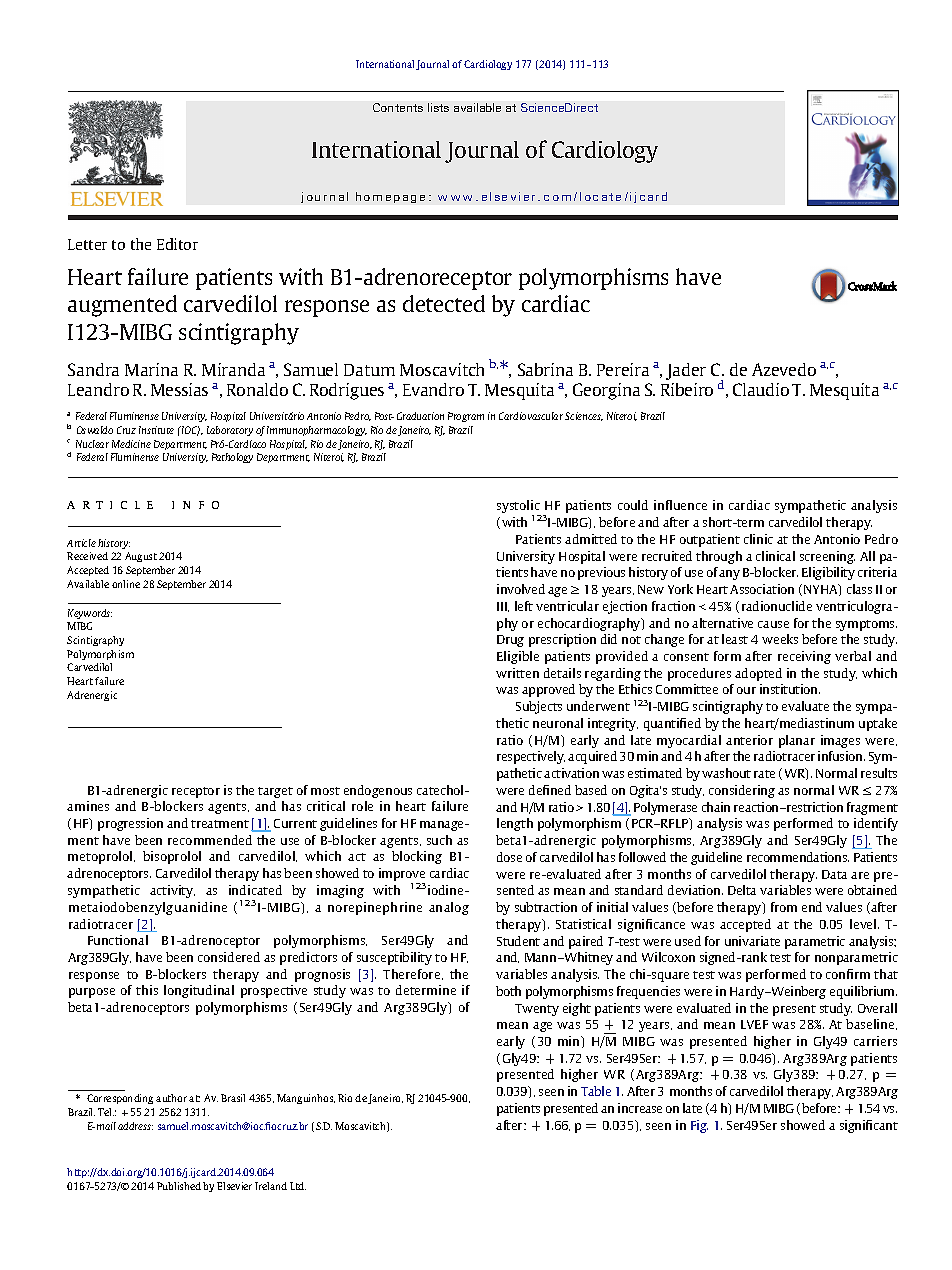 This image has width=952, height=1270. What do you see at coordinates (232, 458) in the image?
I see `Pathology` at bounding box center [232, 458].
